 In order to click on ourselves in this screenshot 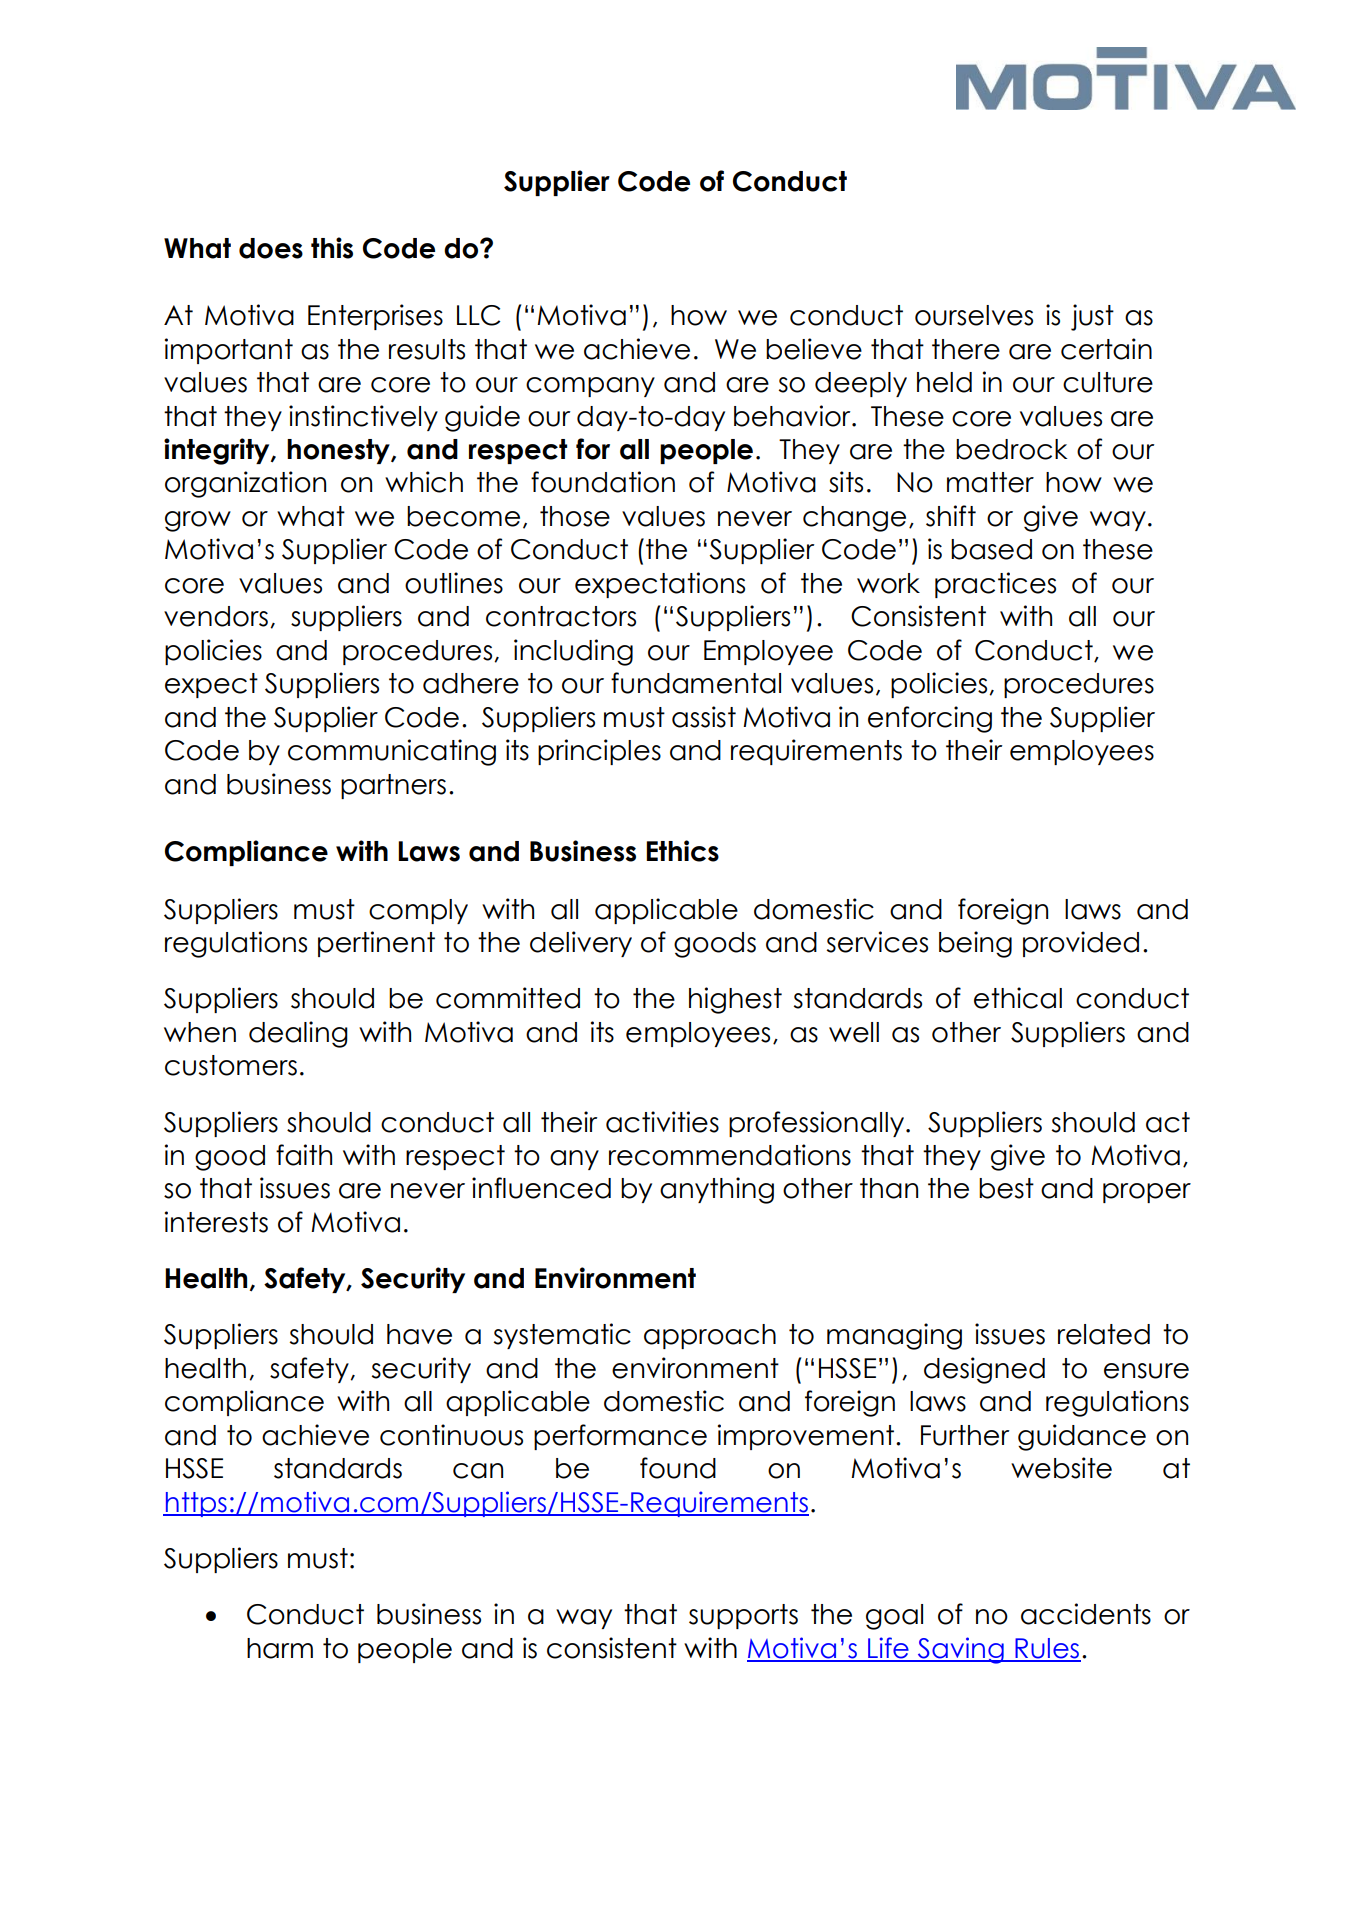, I will do `click(974, 315)`.
